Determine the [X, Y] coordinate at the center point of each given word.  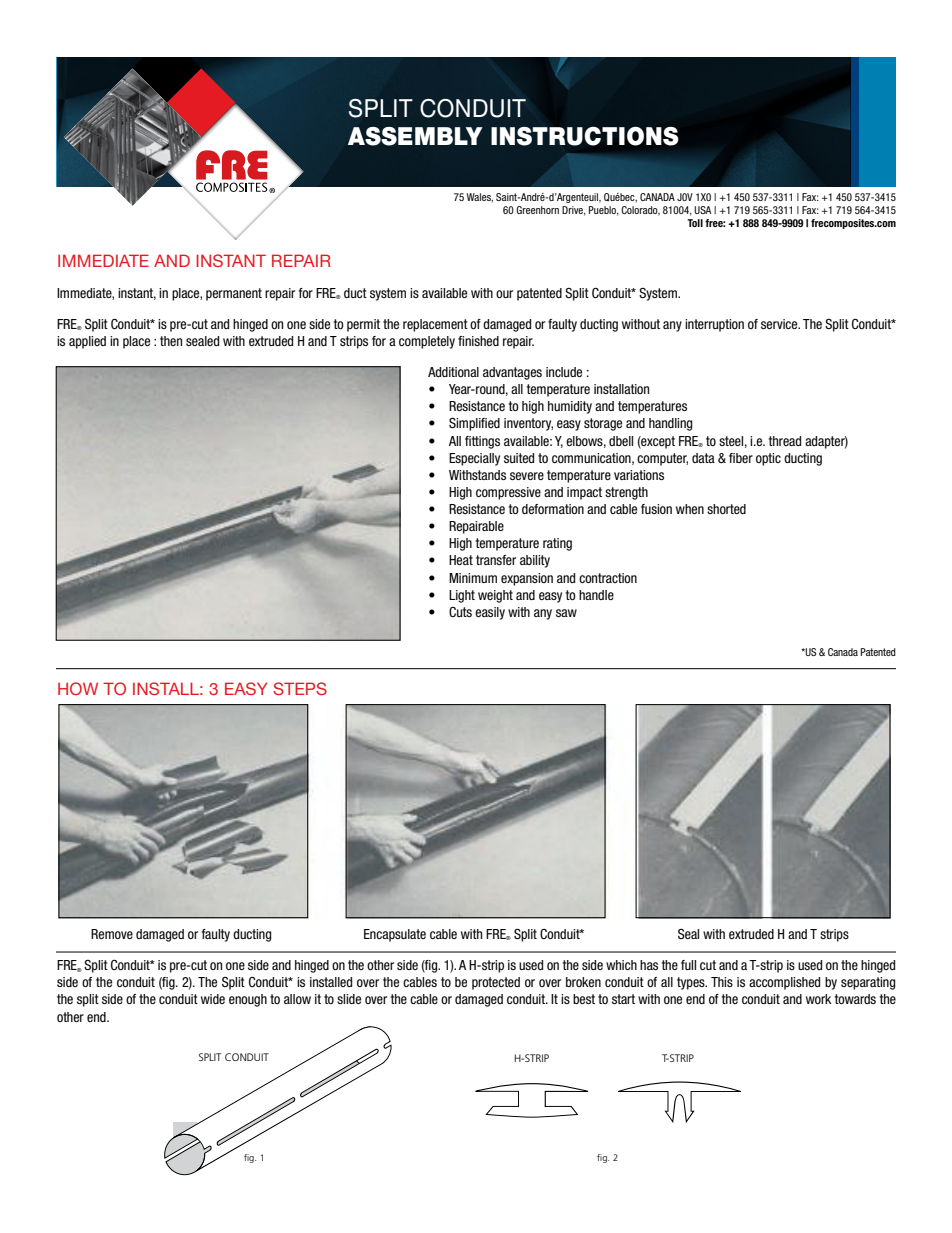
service [780, 324]
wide [213, 999]
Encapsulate [395, 935]
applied [87, 342]
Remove [112, 934]
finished [478, 341]
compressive [508, 493]
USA [703, 210]
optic [768, 459]
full [688, 965]
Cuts [460, 612]
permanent [234, 294]
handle [596, 595]
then [171, 341]
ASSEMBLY [415, 136]
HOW [78, 688]
